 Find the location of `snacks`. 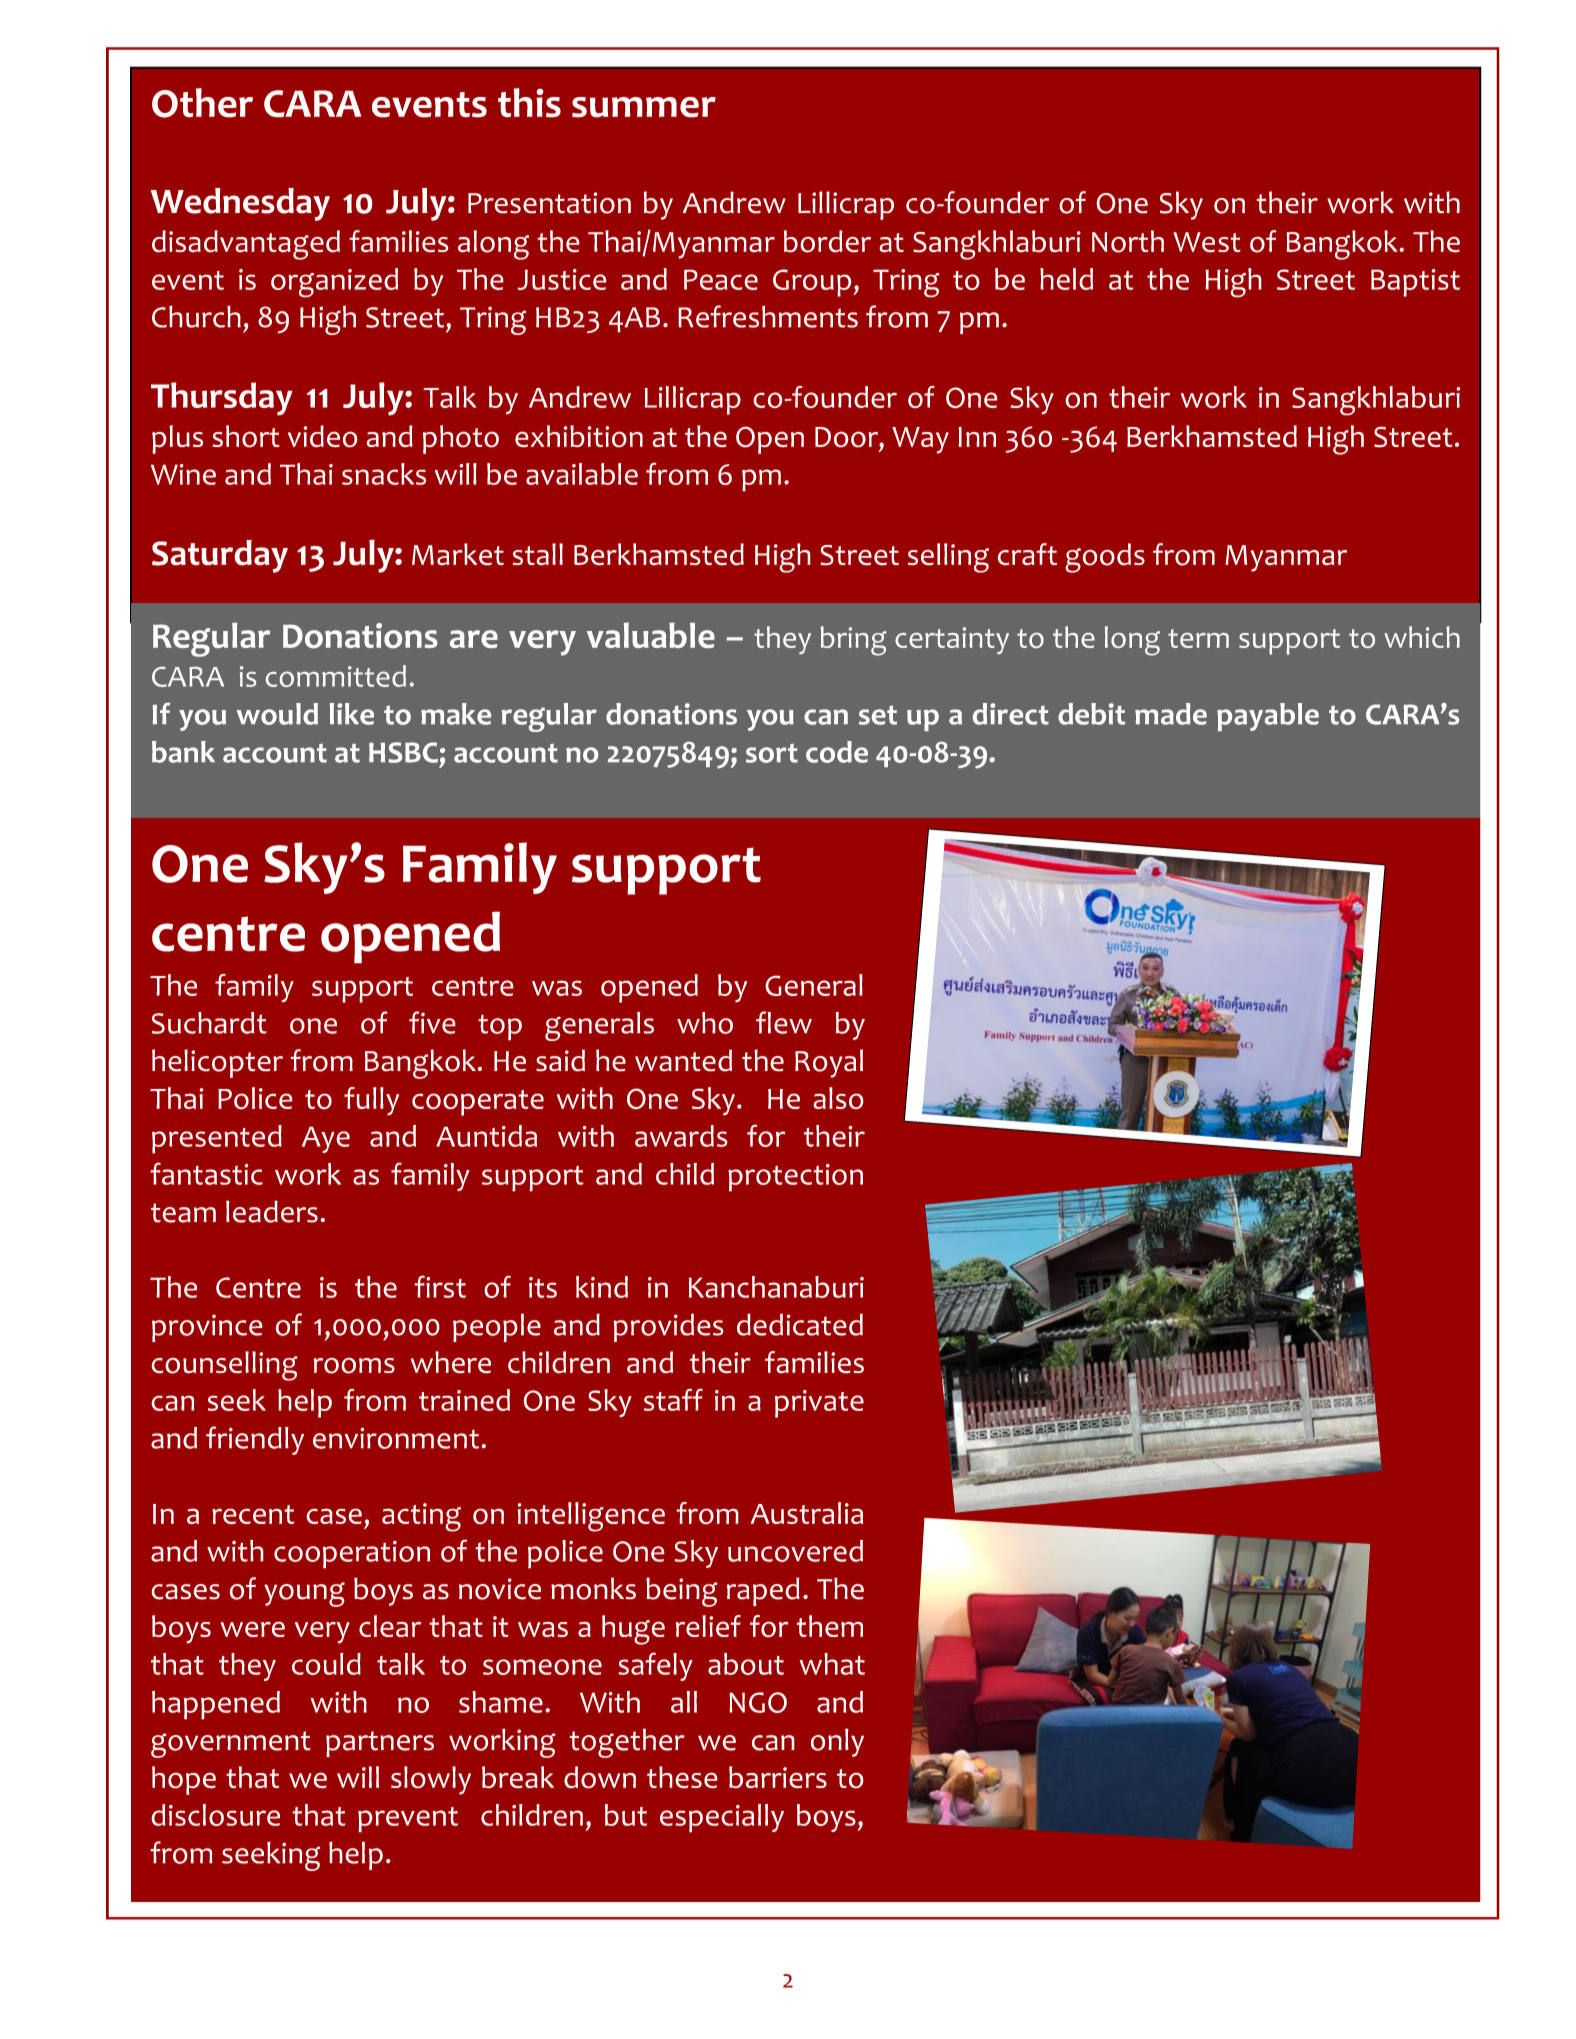

snacks is located at coordinates (384, 474).
